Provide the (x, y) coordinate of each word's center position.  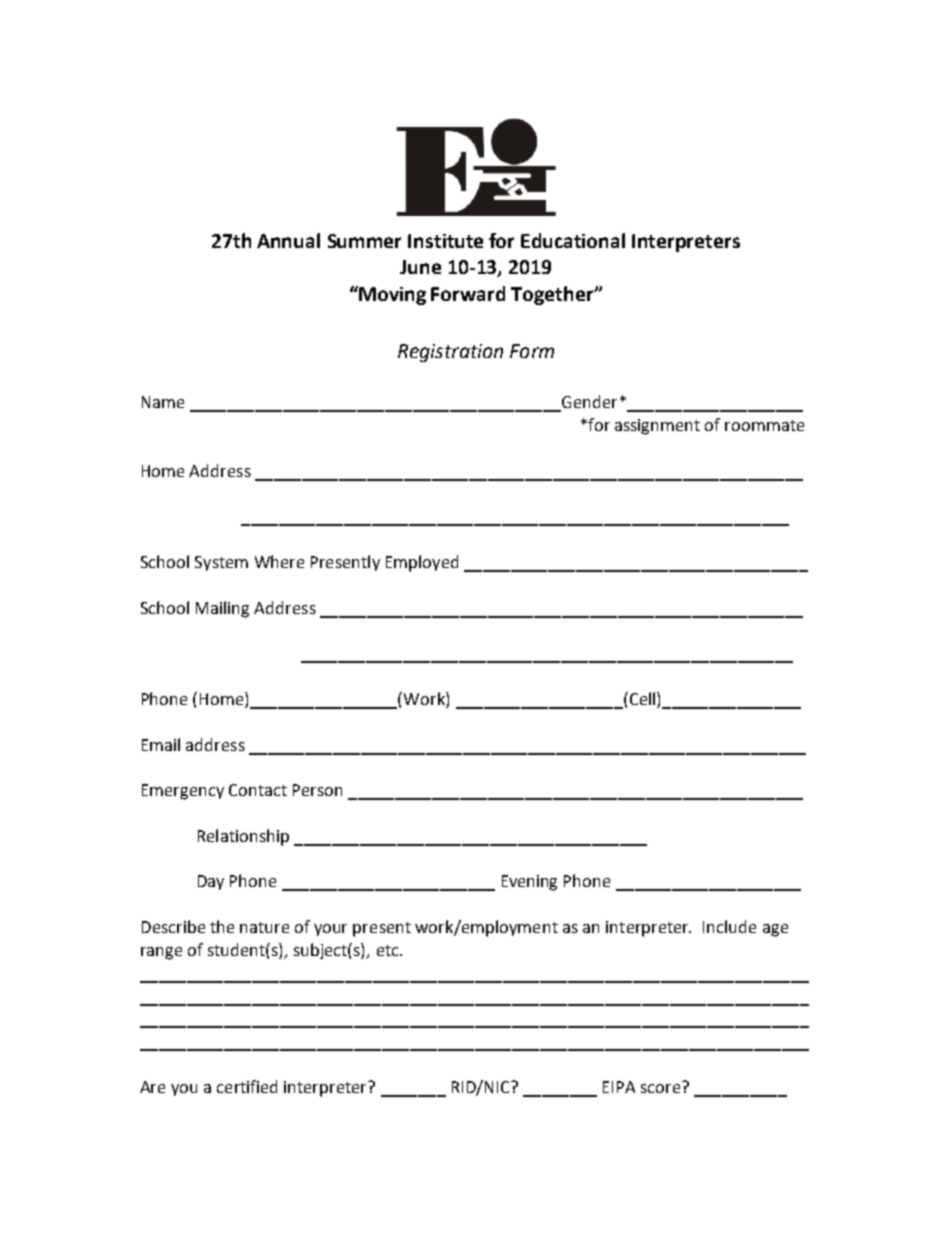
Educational (573, 240)
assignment (657, 427)
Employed (422, 563)
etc (389, 950)
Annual (288, 240)
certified (247, 1086)
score (662, 1087)
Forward (468, 293)
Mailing (222, 609)
